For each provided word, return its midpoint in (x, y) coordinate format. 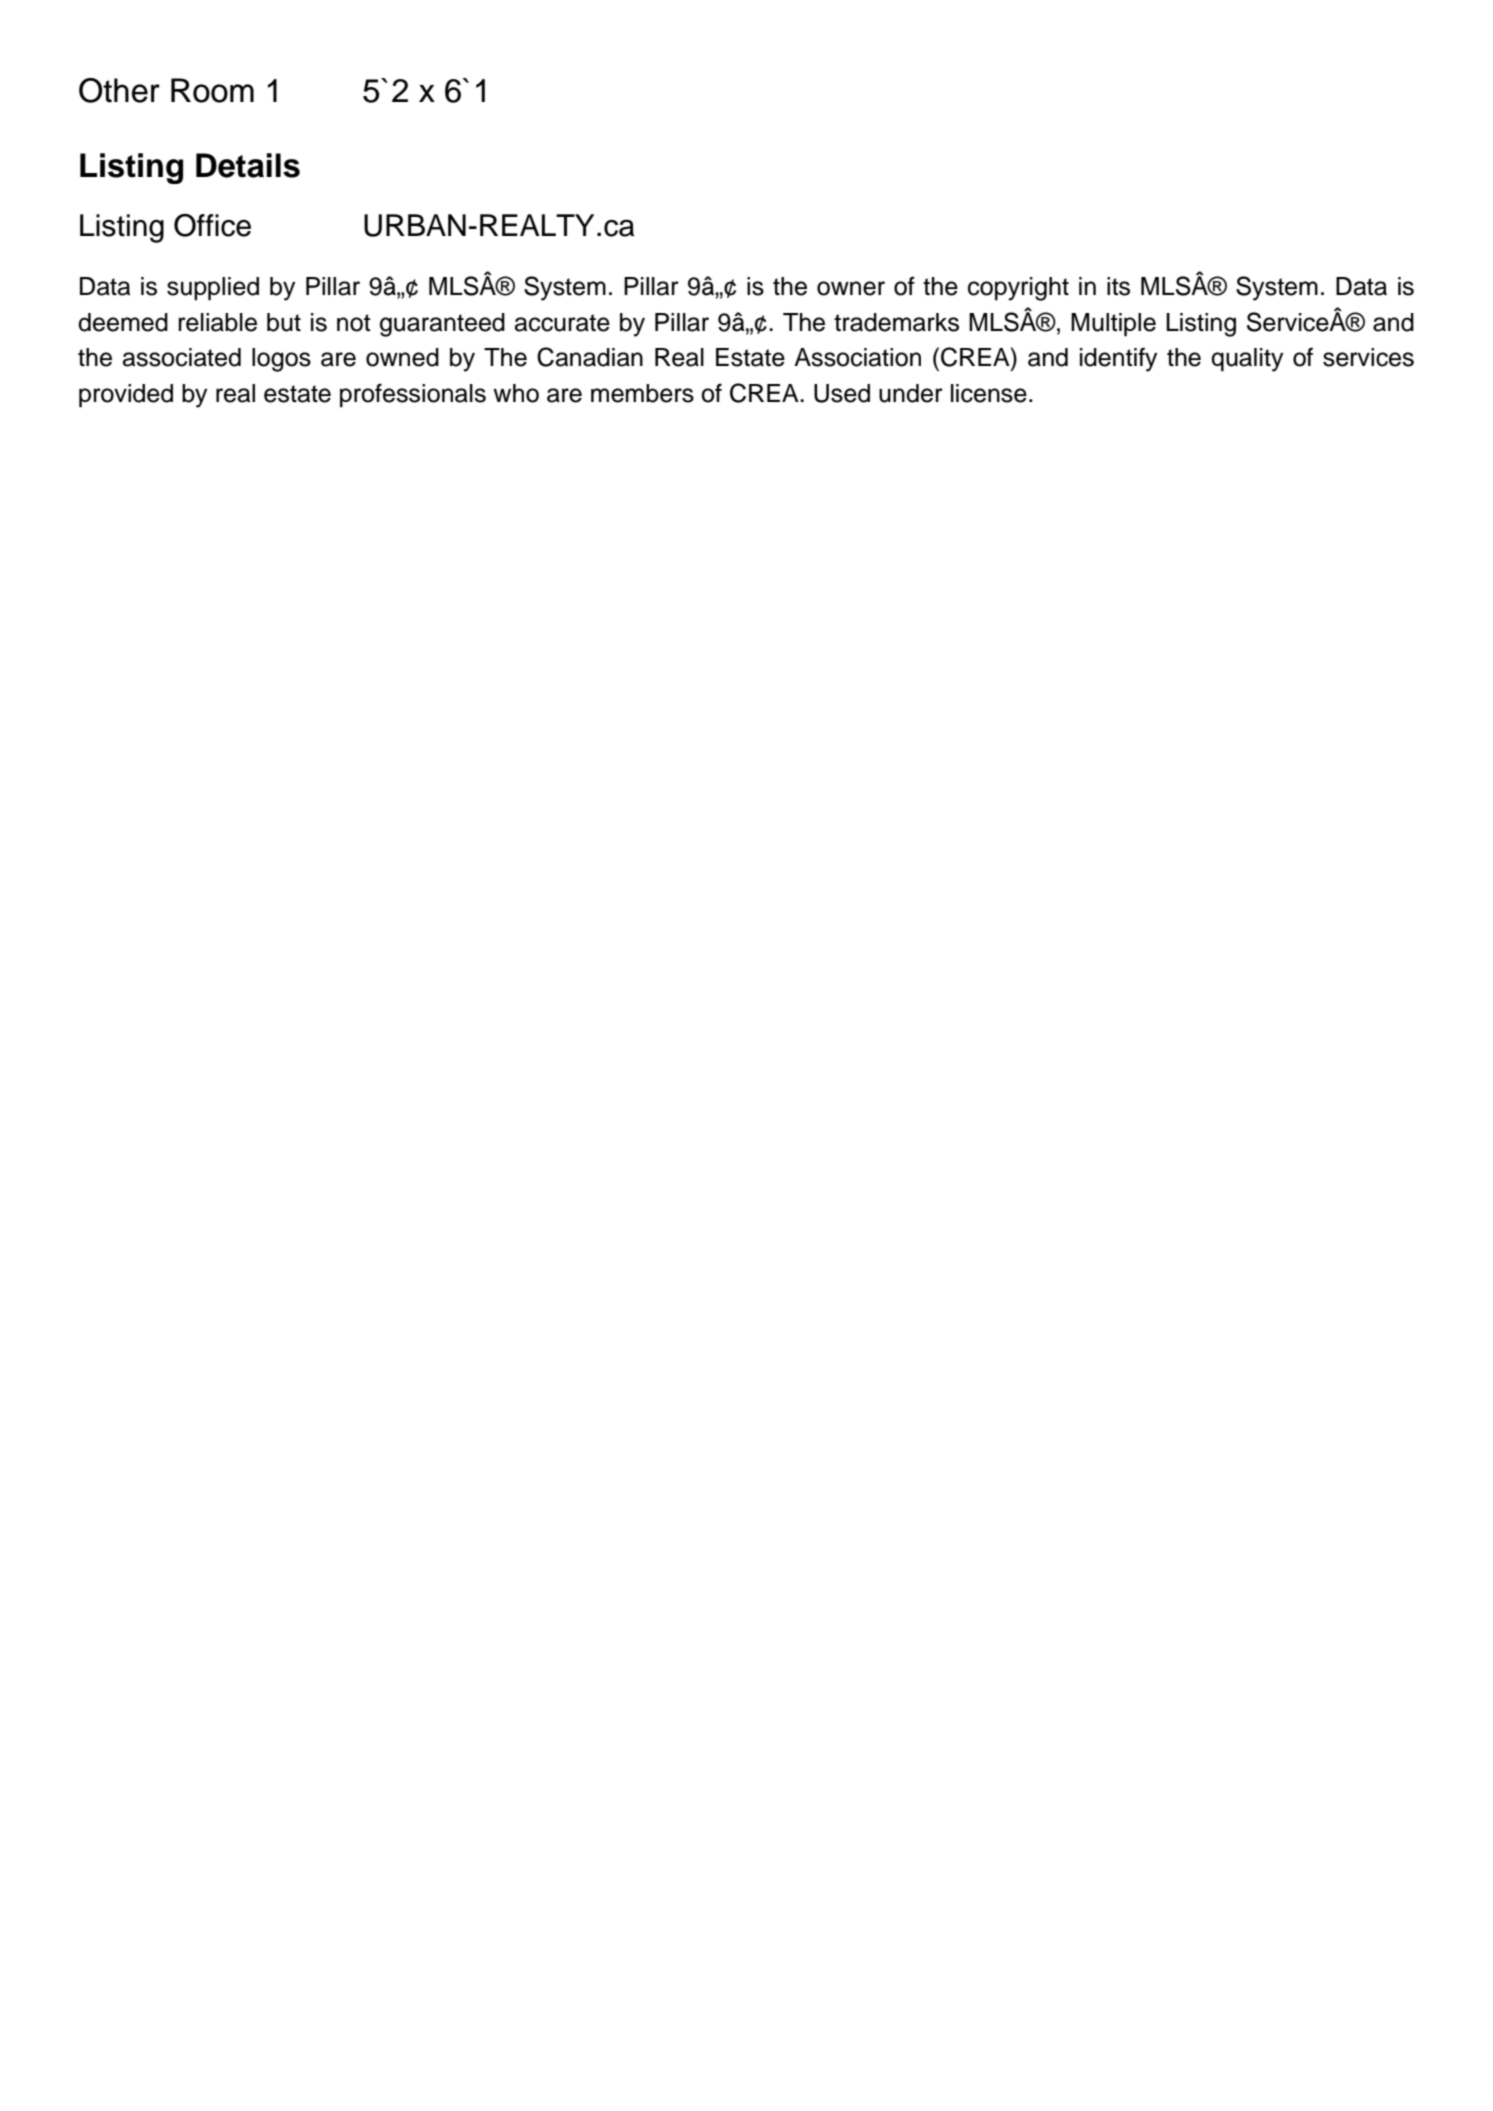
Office (212, 225)
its (1118, 286)
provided (126, 396)
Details (248, 165)
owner (851, 288)
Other (119, 90)
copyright (1018, 289)
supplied (213, 289)
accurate (562, 323)
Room (212, 90)
